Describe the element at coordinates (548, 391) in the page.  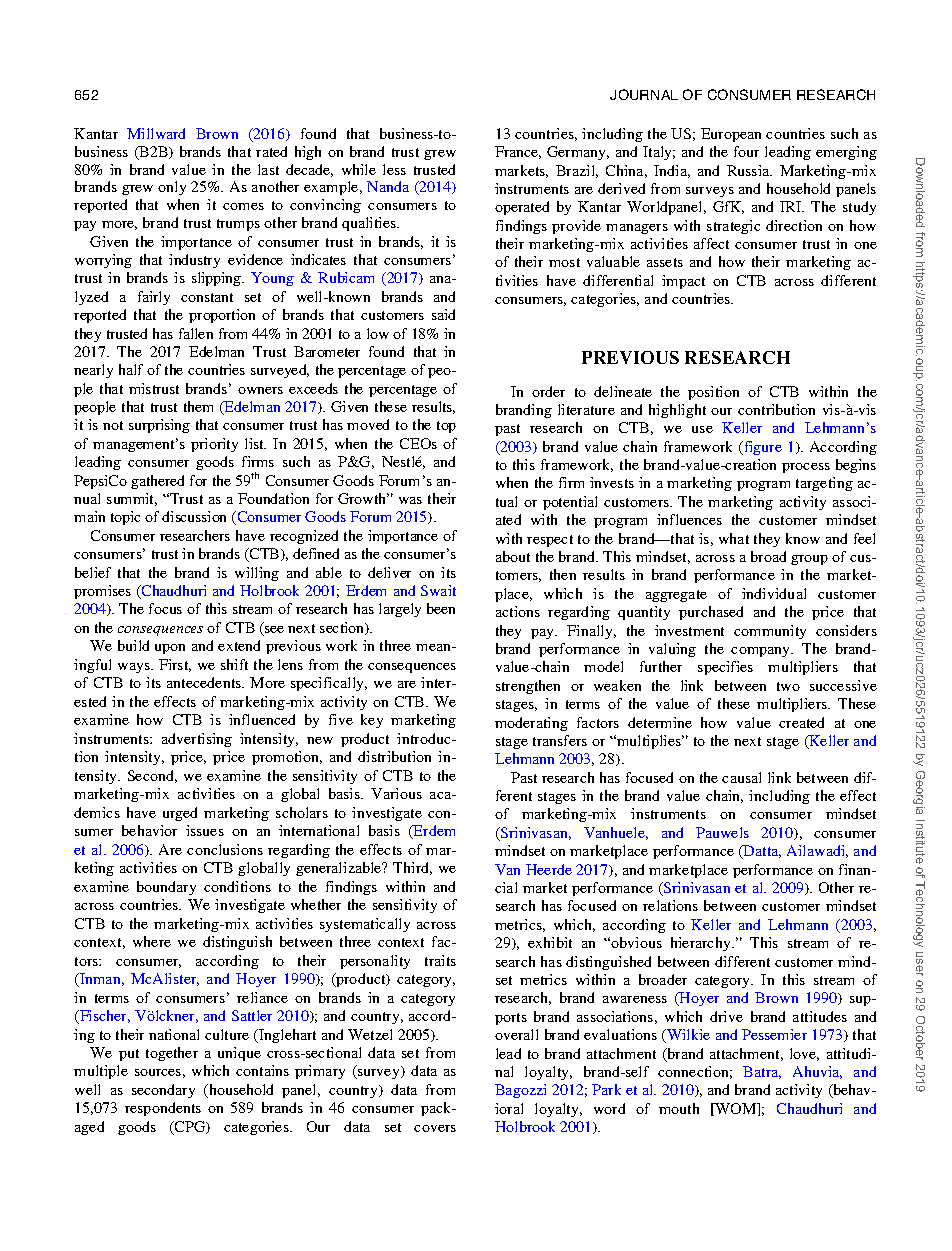
I see `order` at that location.
